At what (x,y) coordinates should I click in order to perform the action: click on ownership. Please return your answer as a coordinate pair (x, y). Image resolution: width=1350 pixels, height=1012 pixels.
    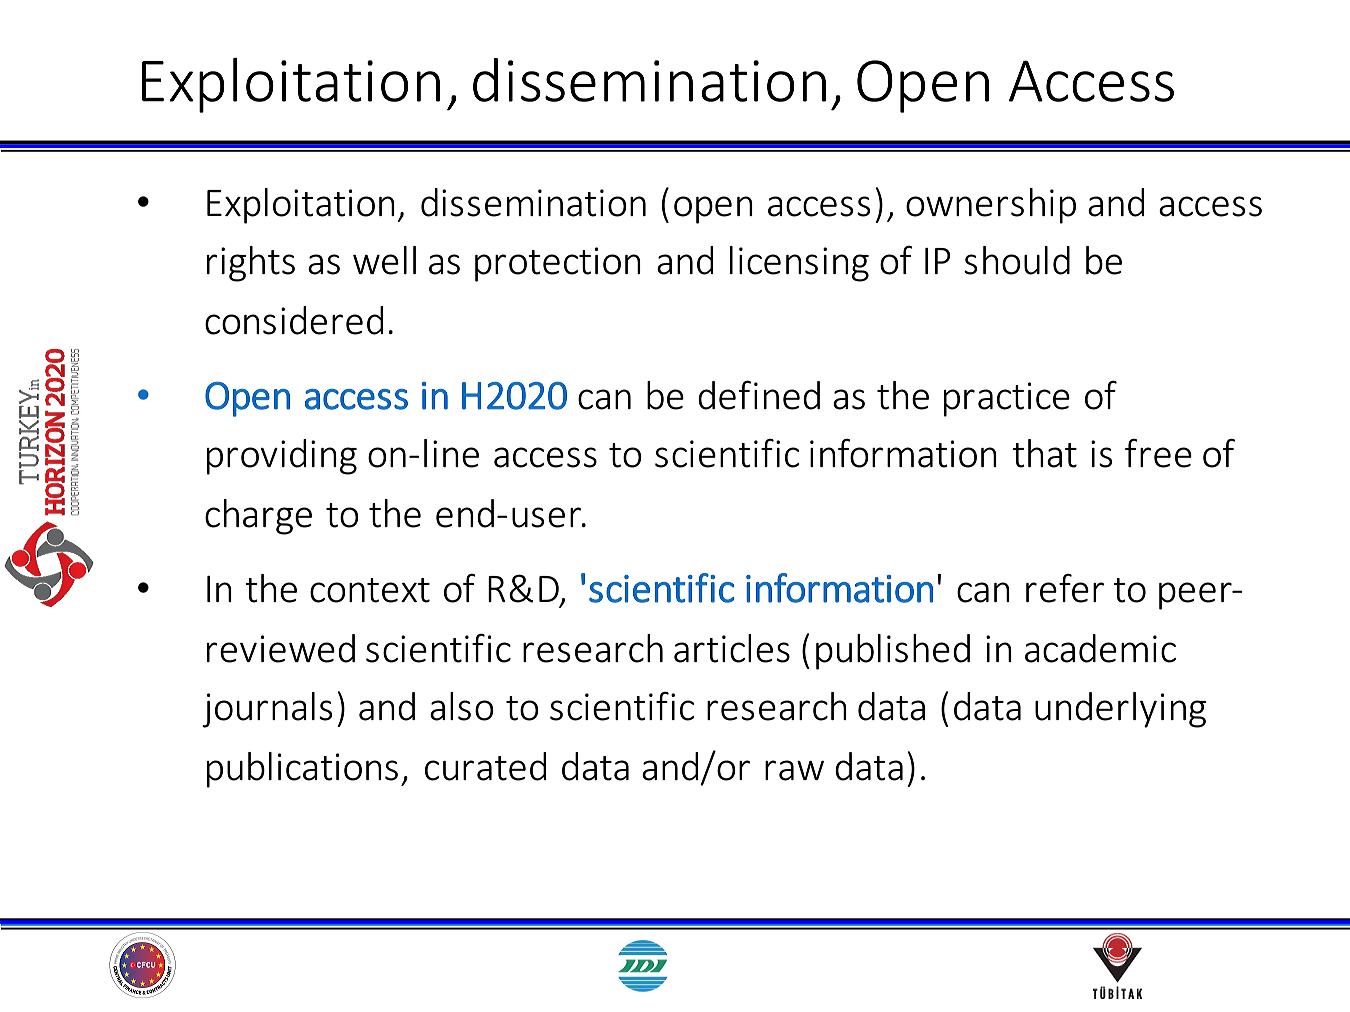
    Looking at the image, I should click on (991, 206).
